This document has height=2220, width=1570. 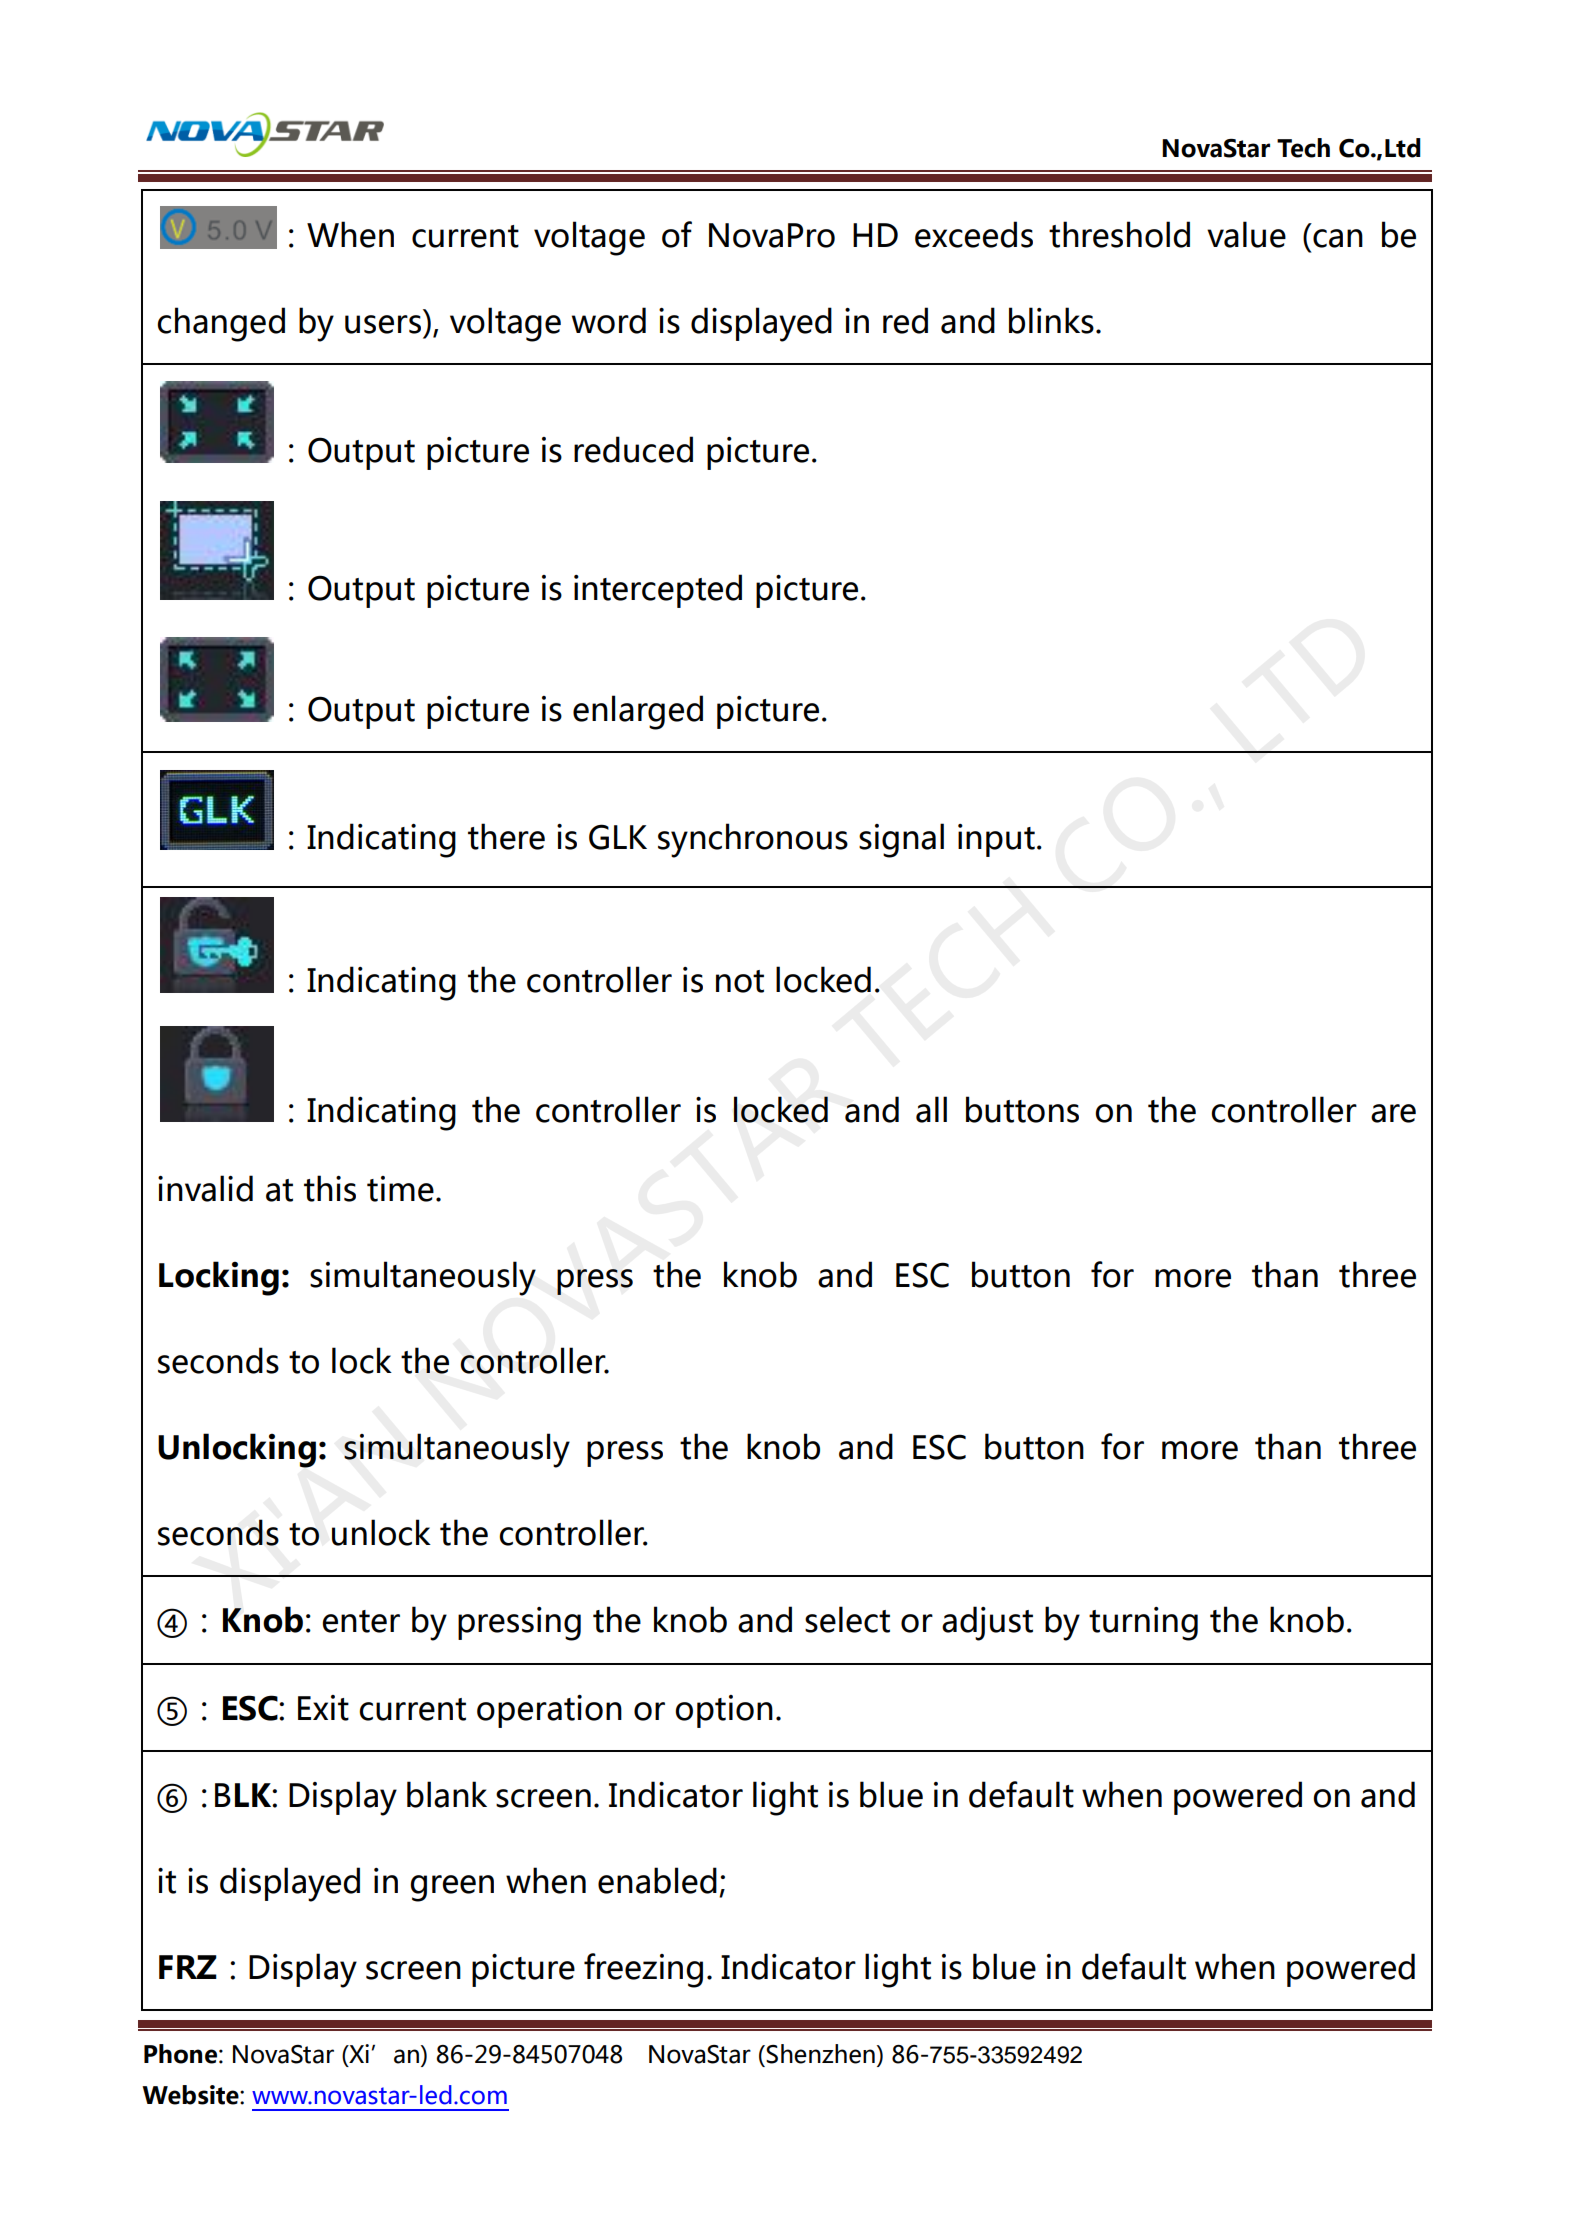 What do you see at coordinates (452, 1888) in the document?
I see `green` at bounding box center [452, 1888].
